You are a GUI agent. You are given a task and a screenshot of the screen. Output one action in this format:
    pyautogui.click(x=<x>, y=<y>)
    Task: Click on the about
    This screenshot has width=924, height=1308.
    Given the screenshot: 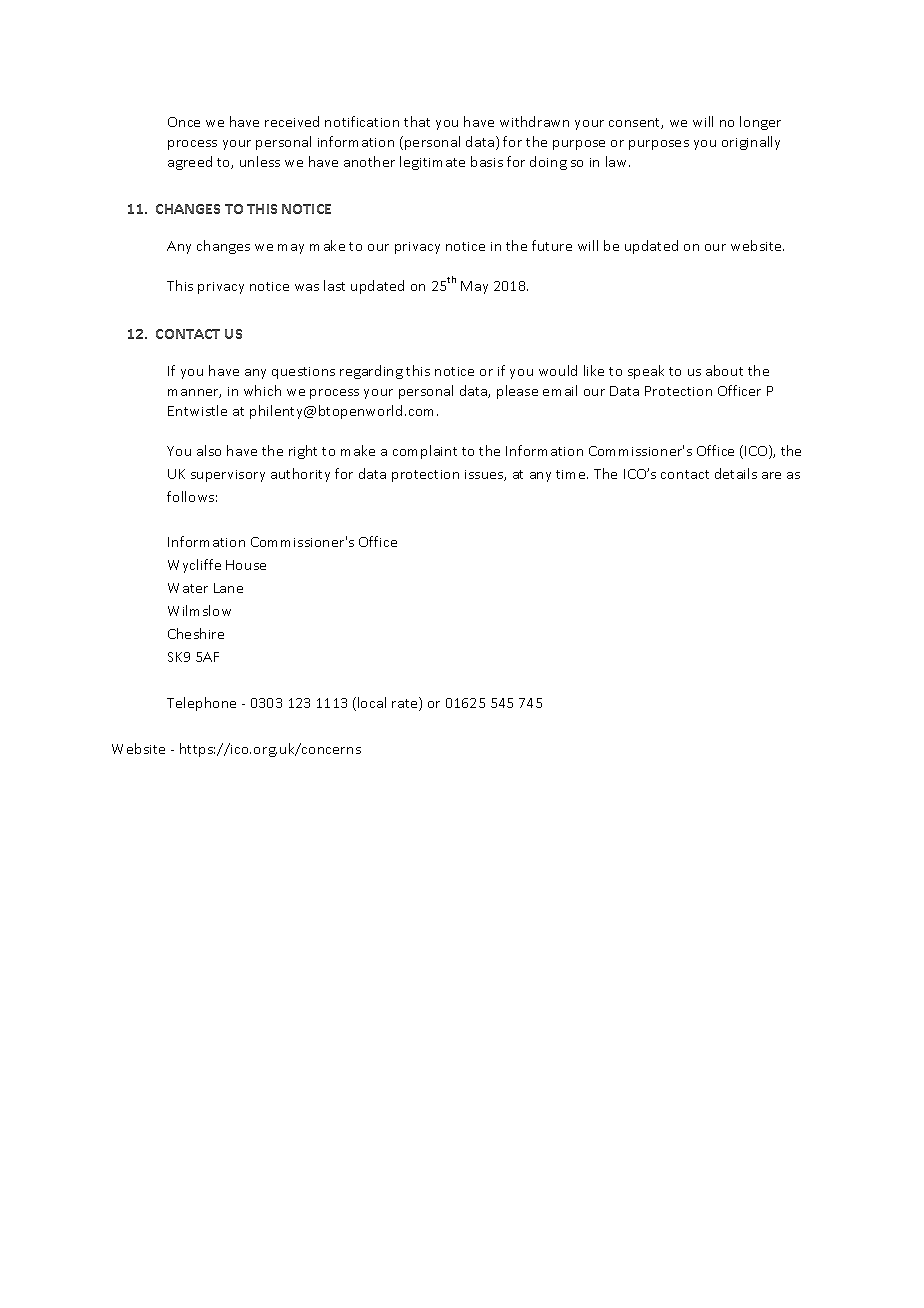 What is the action you would take?
    pyautogui.click(x=724, y=370)
